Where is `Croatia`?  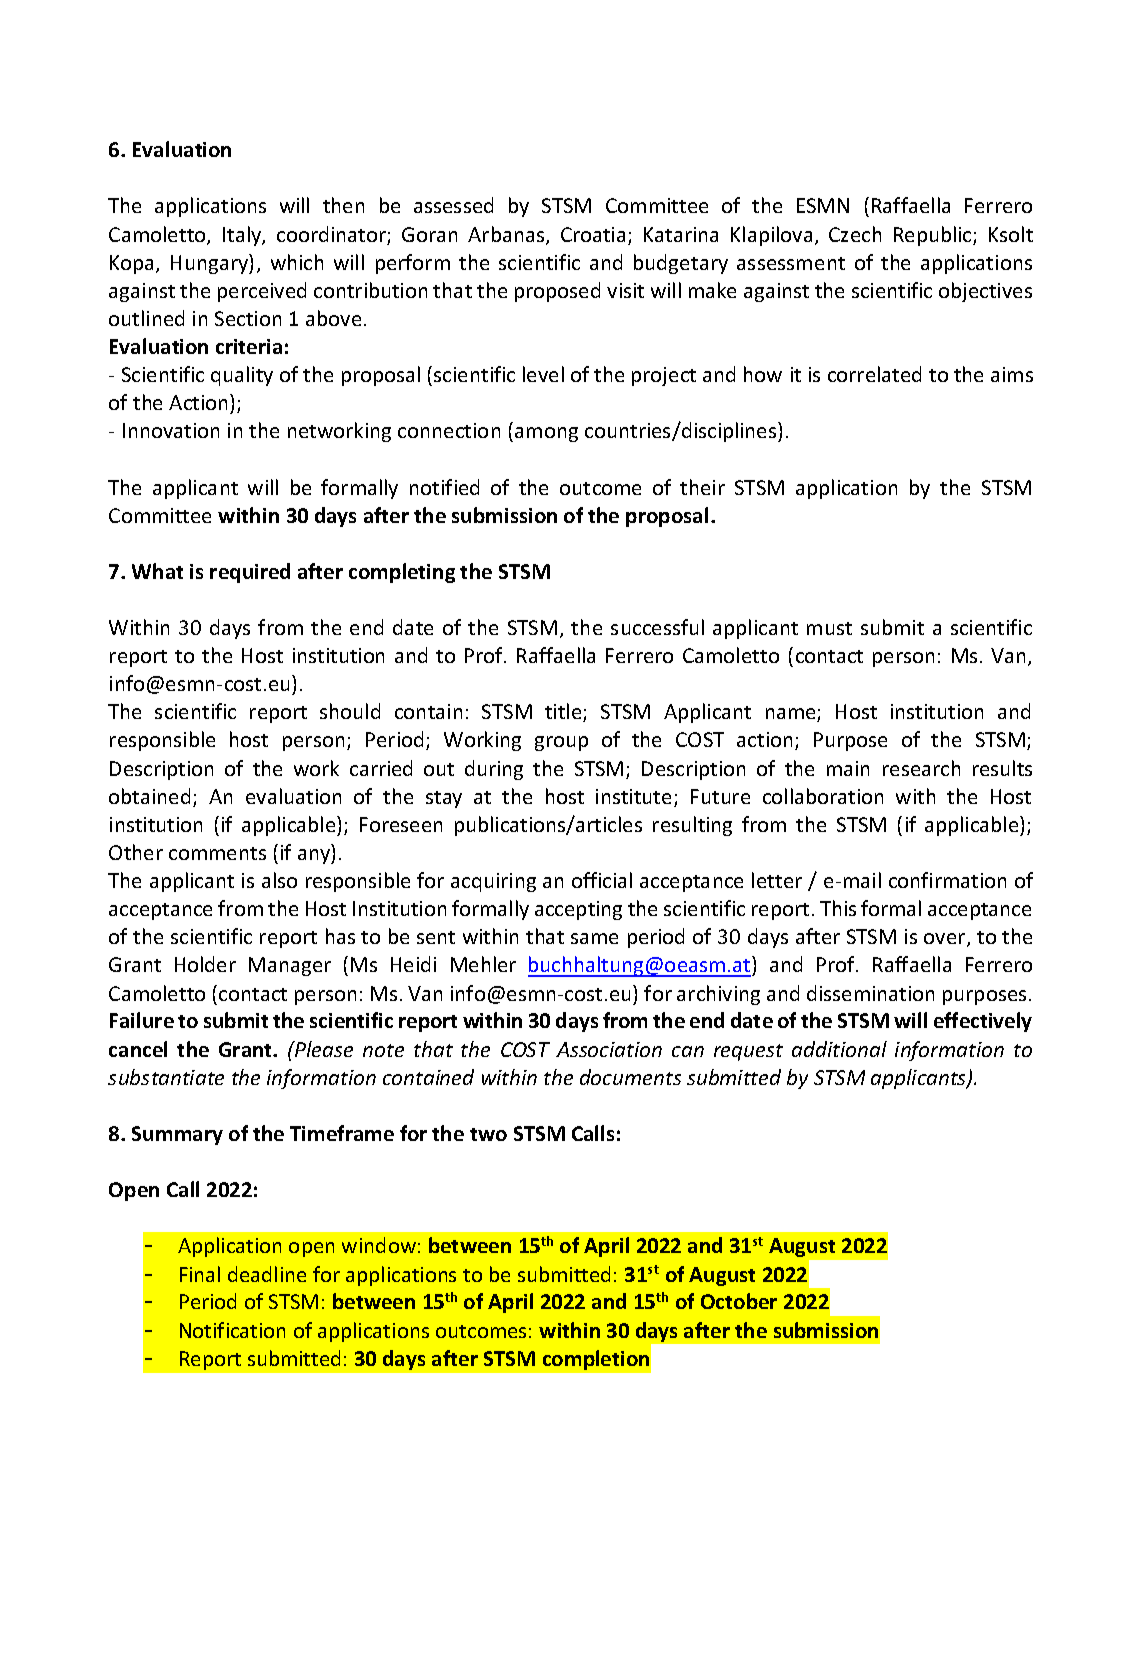
Croatia is located at coordinates (593, 234).
